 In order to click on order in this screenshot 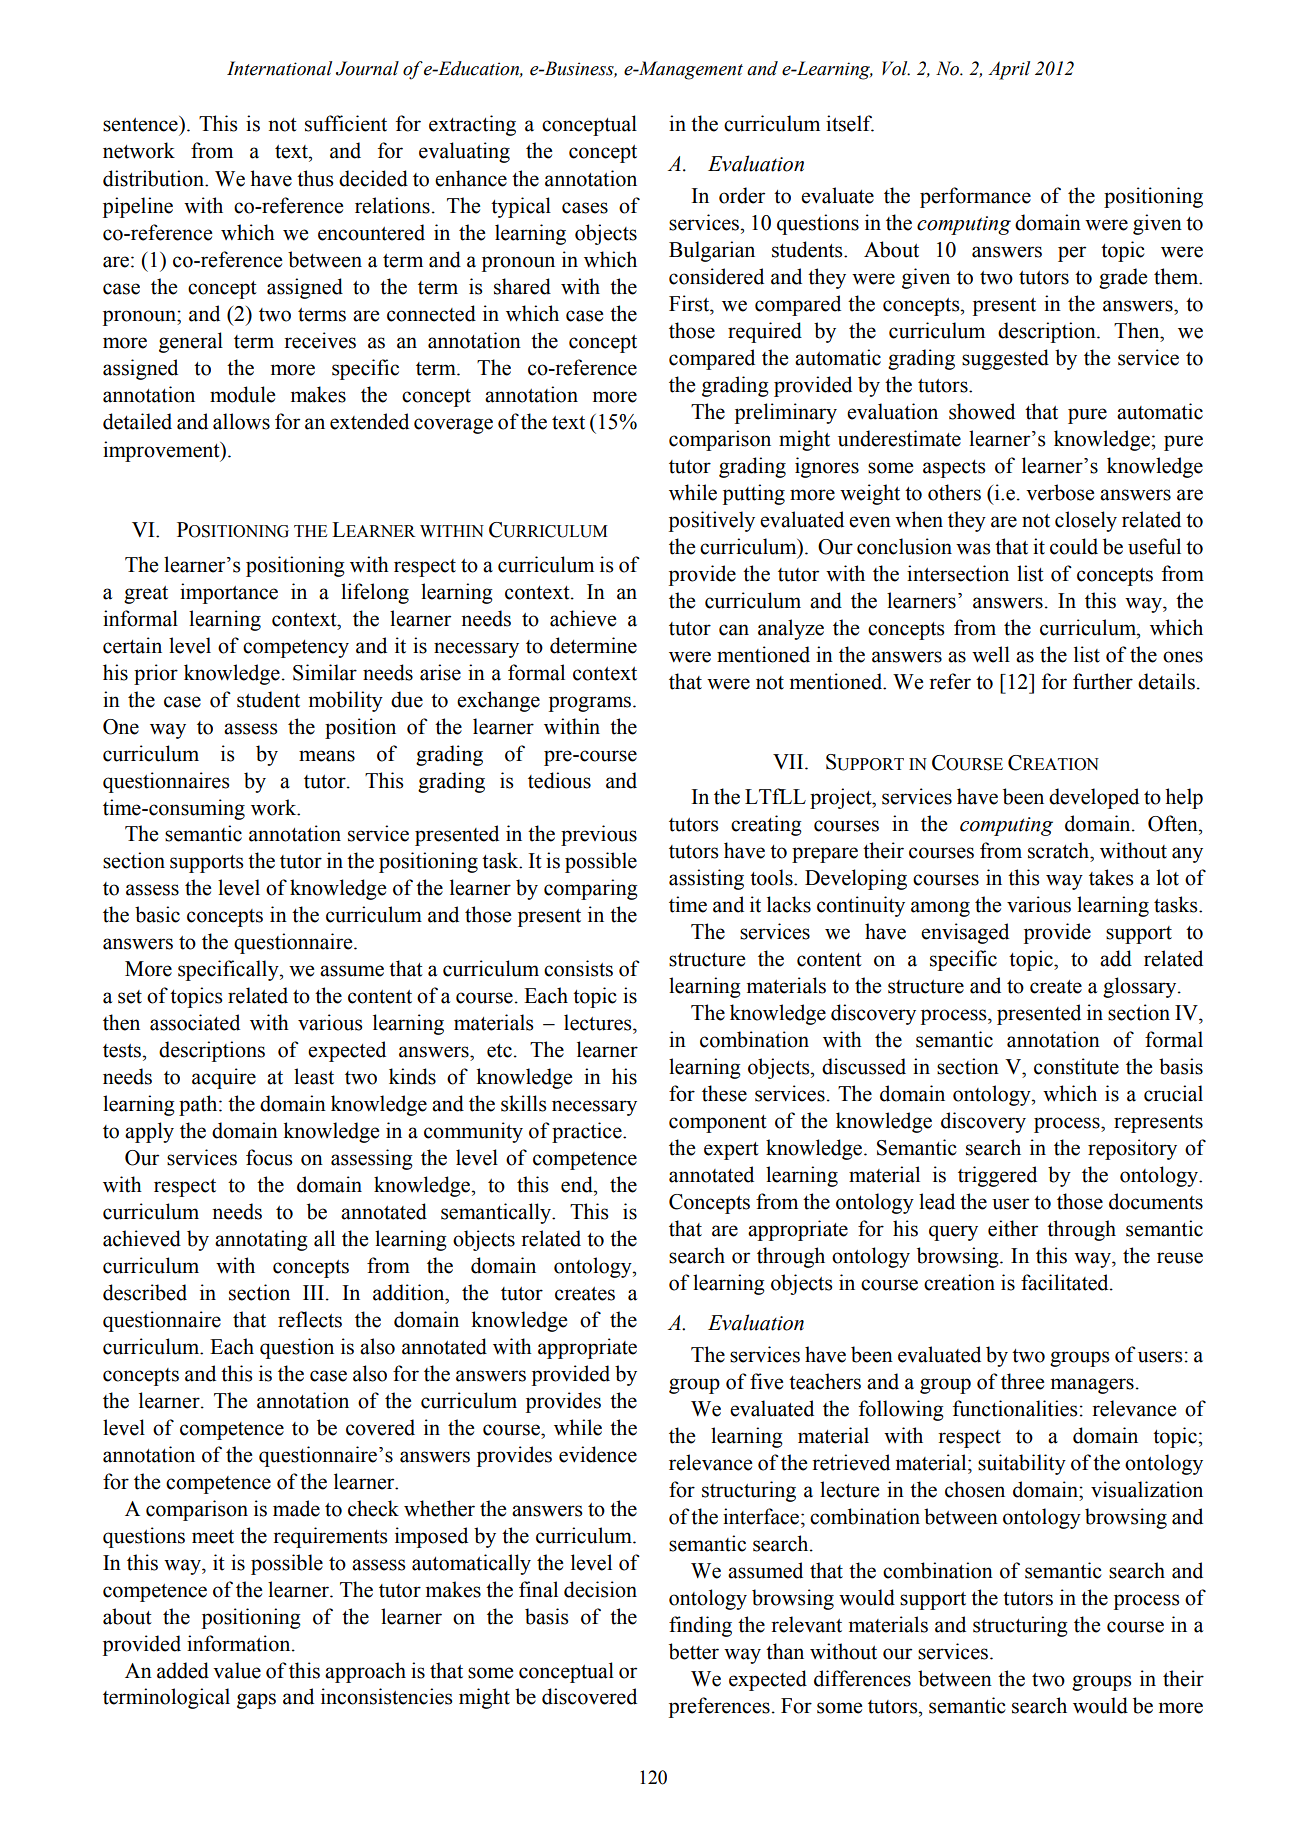, I will do `click(742, 195)`.
